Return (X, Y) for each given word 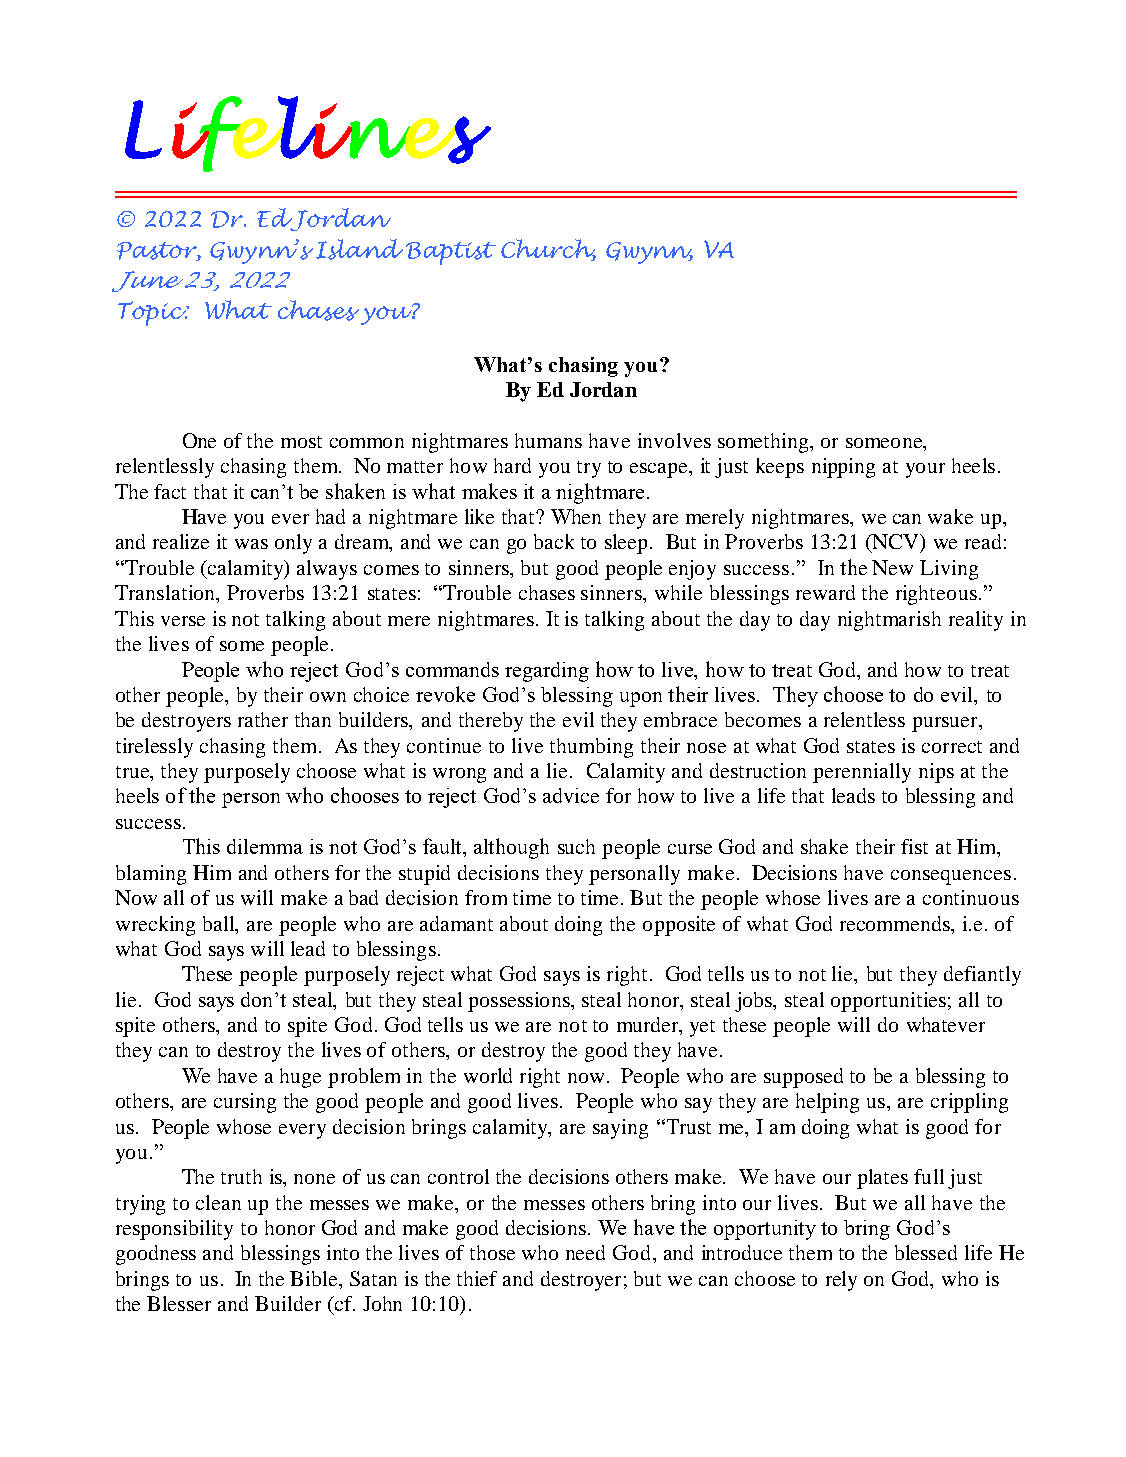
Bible (315, 1280)
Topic (153, 313)
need (585, 1252)
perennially (862, 773)
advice (571, 795)
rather (263, 719)
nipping (843, 468)
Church (548, 250)
